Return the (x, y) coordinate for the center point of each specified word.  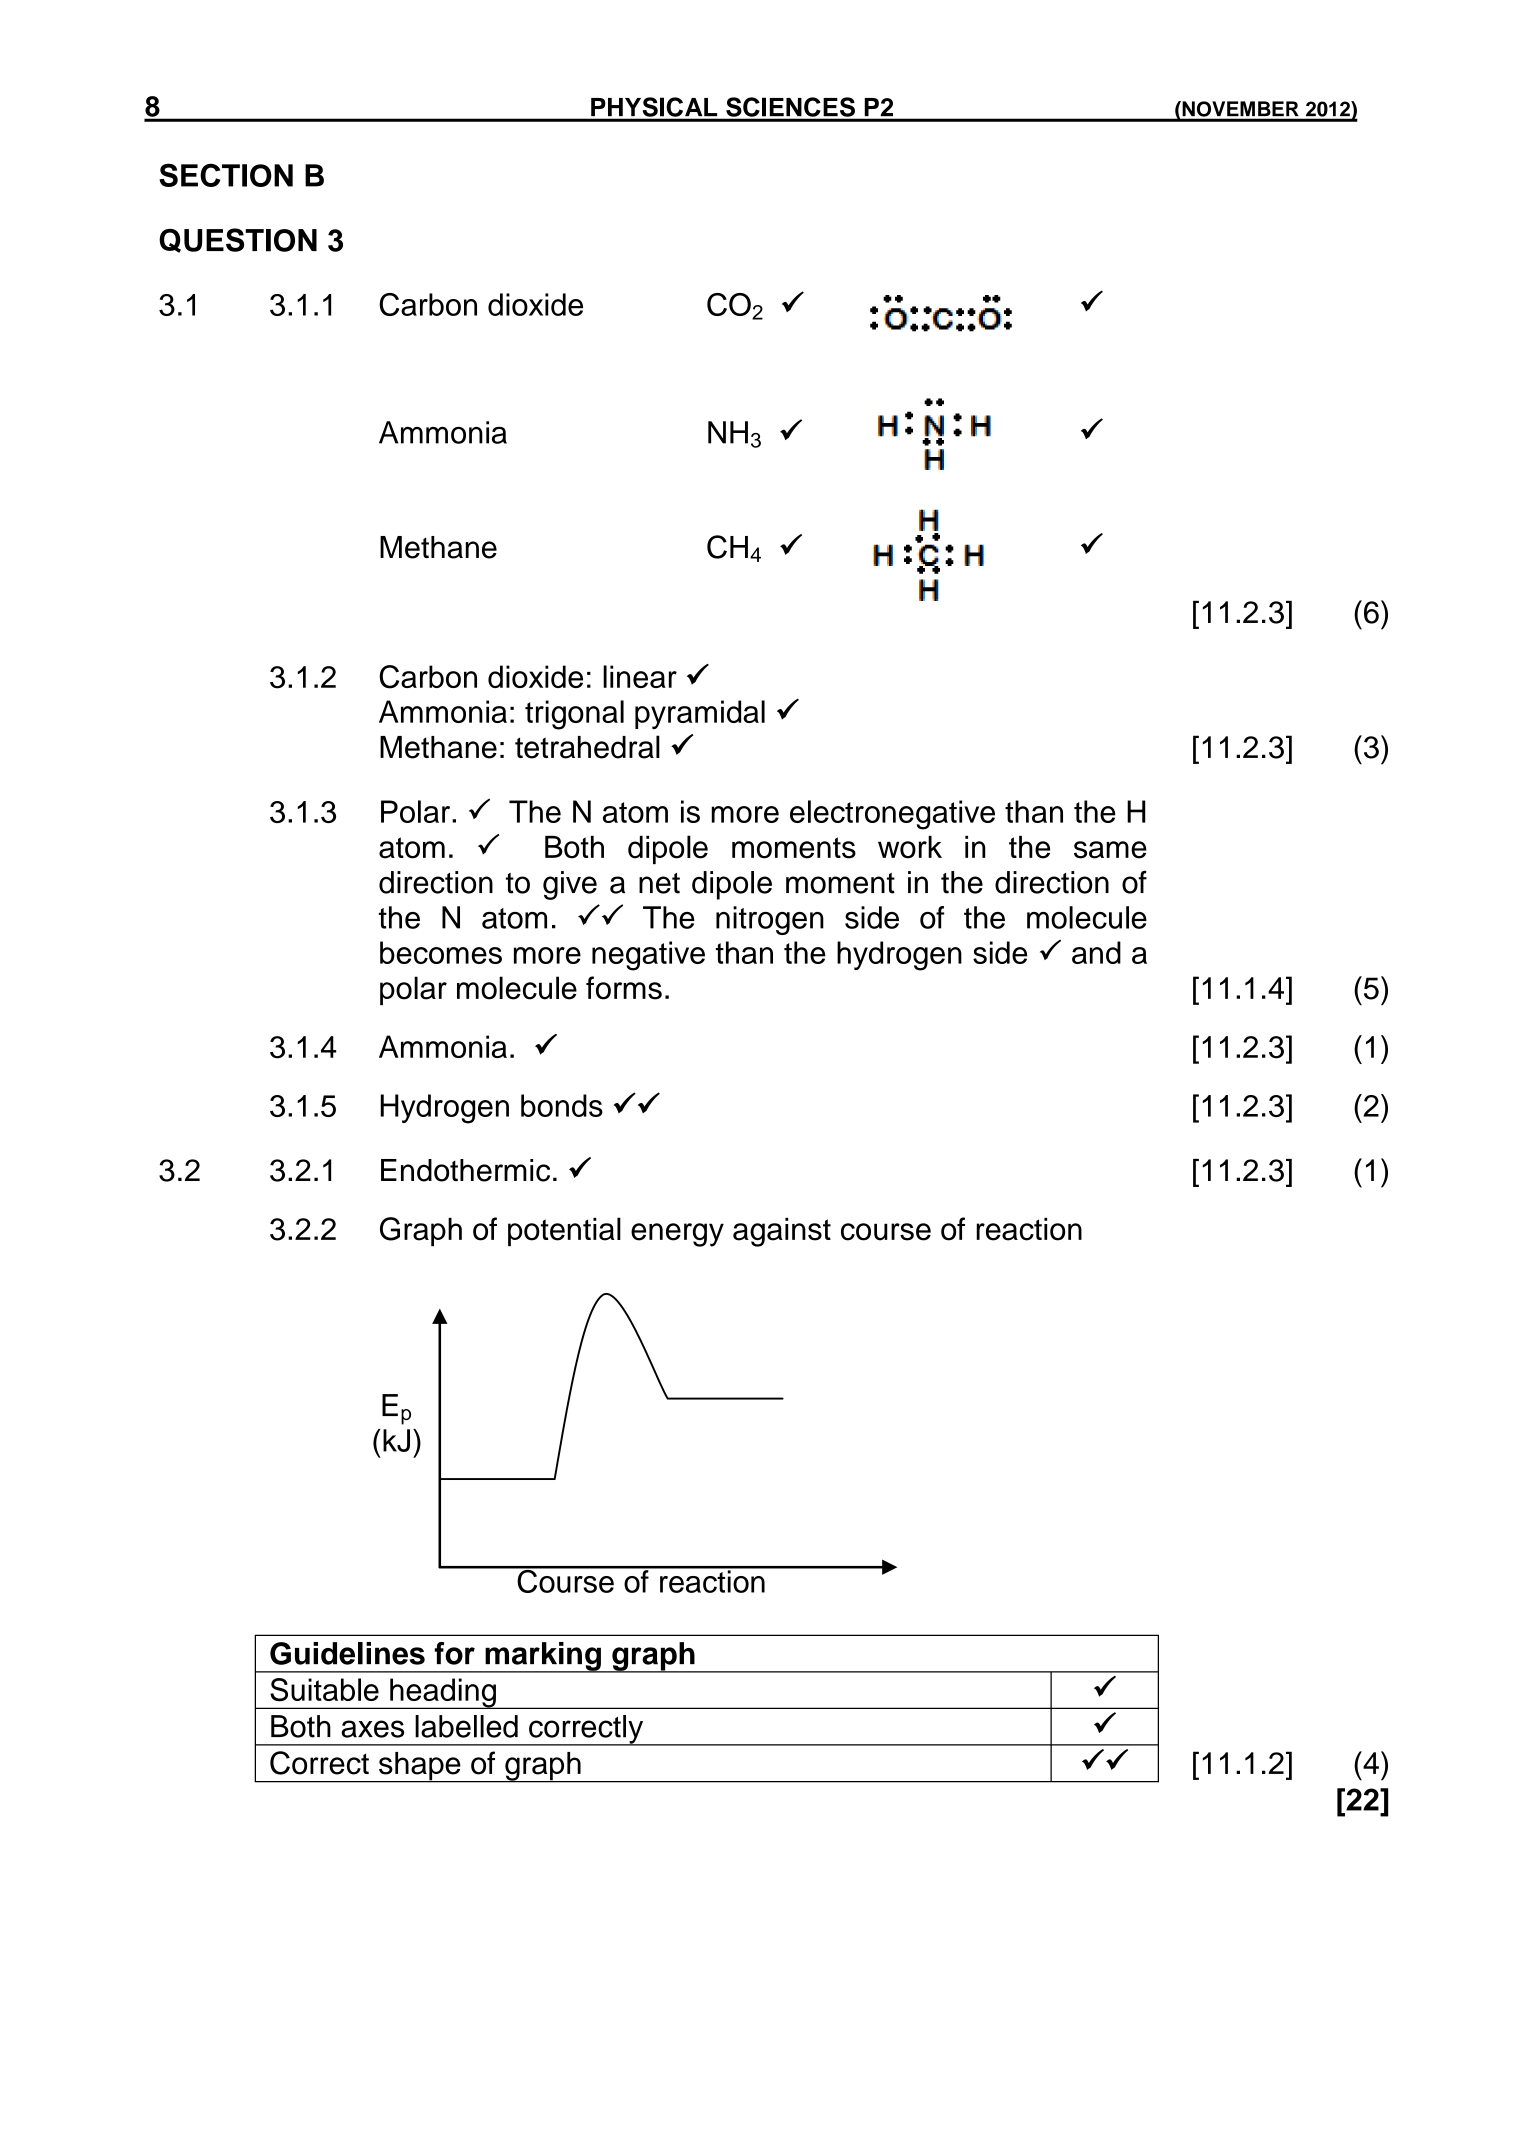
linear (640, 676)
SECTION (226, 175)
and (1096, 952)
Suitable (324, 1690)
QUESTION (238, 240)
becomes (441, 952)
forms (624, 988)
